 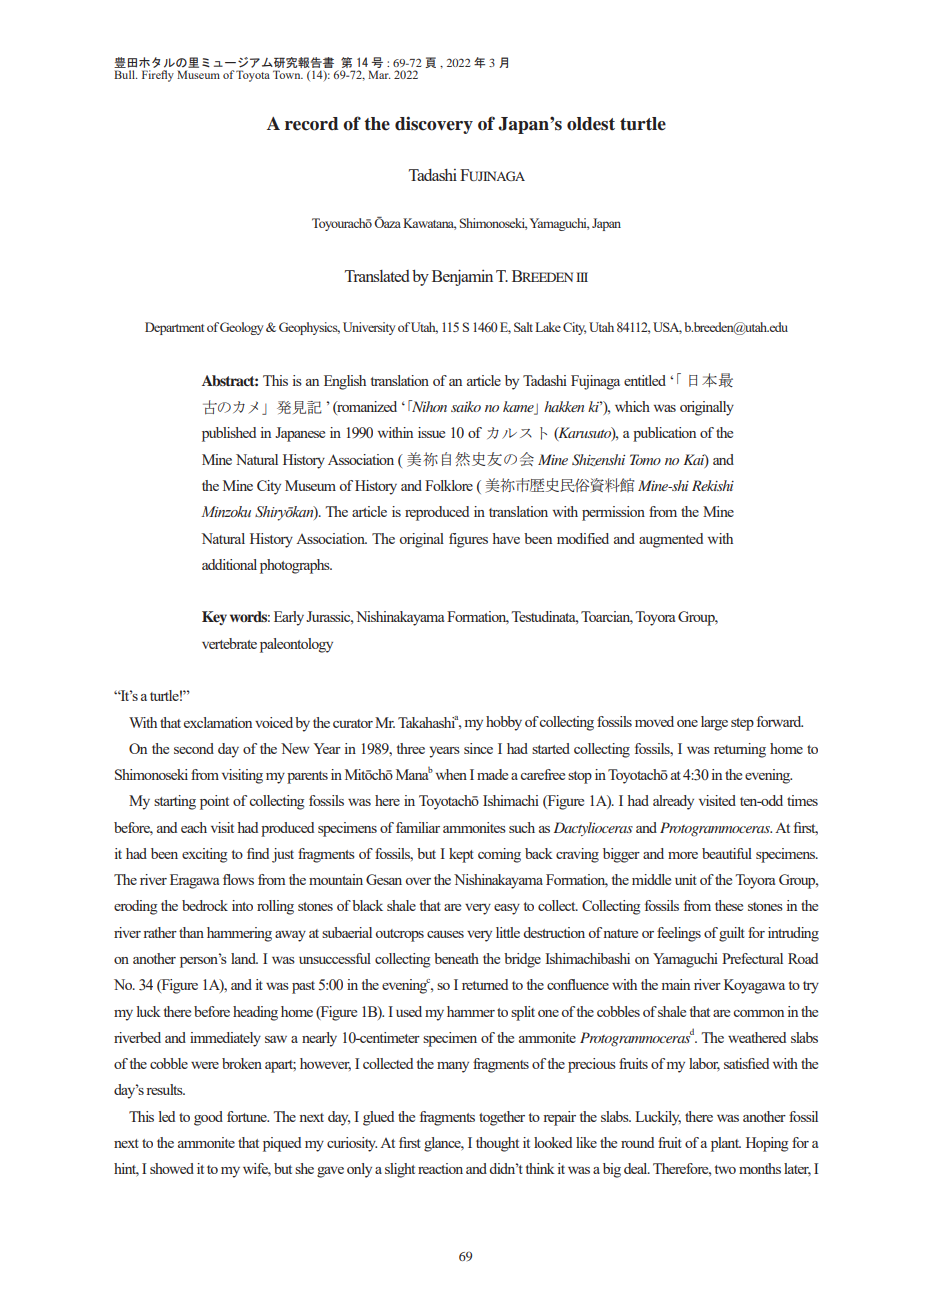 What do you see at coordinates (214, 618) in the document?
I see `Key` at bounding box center [214, 618].
